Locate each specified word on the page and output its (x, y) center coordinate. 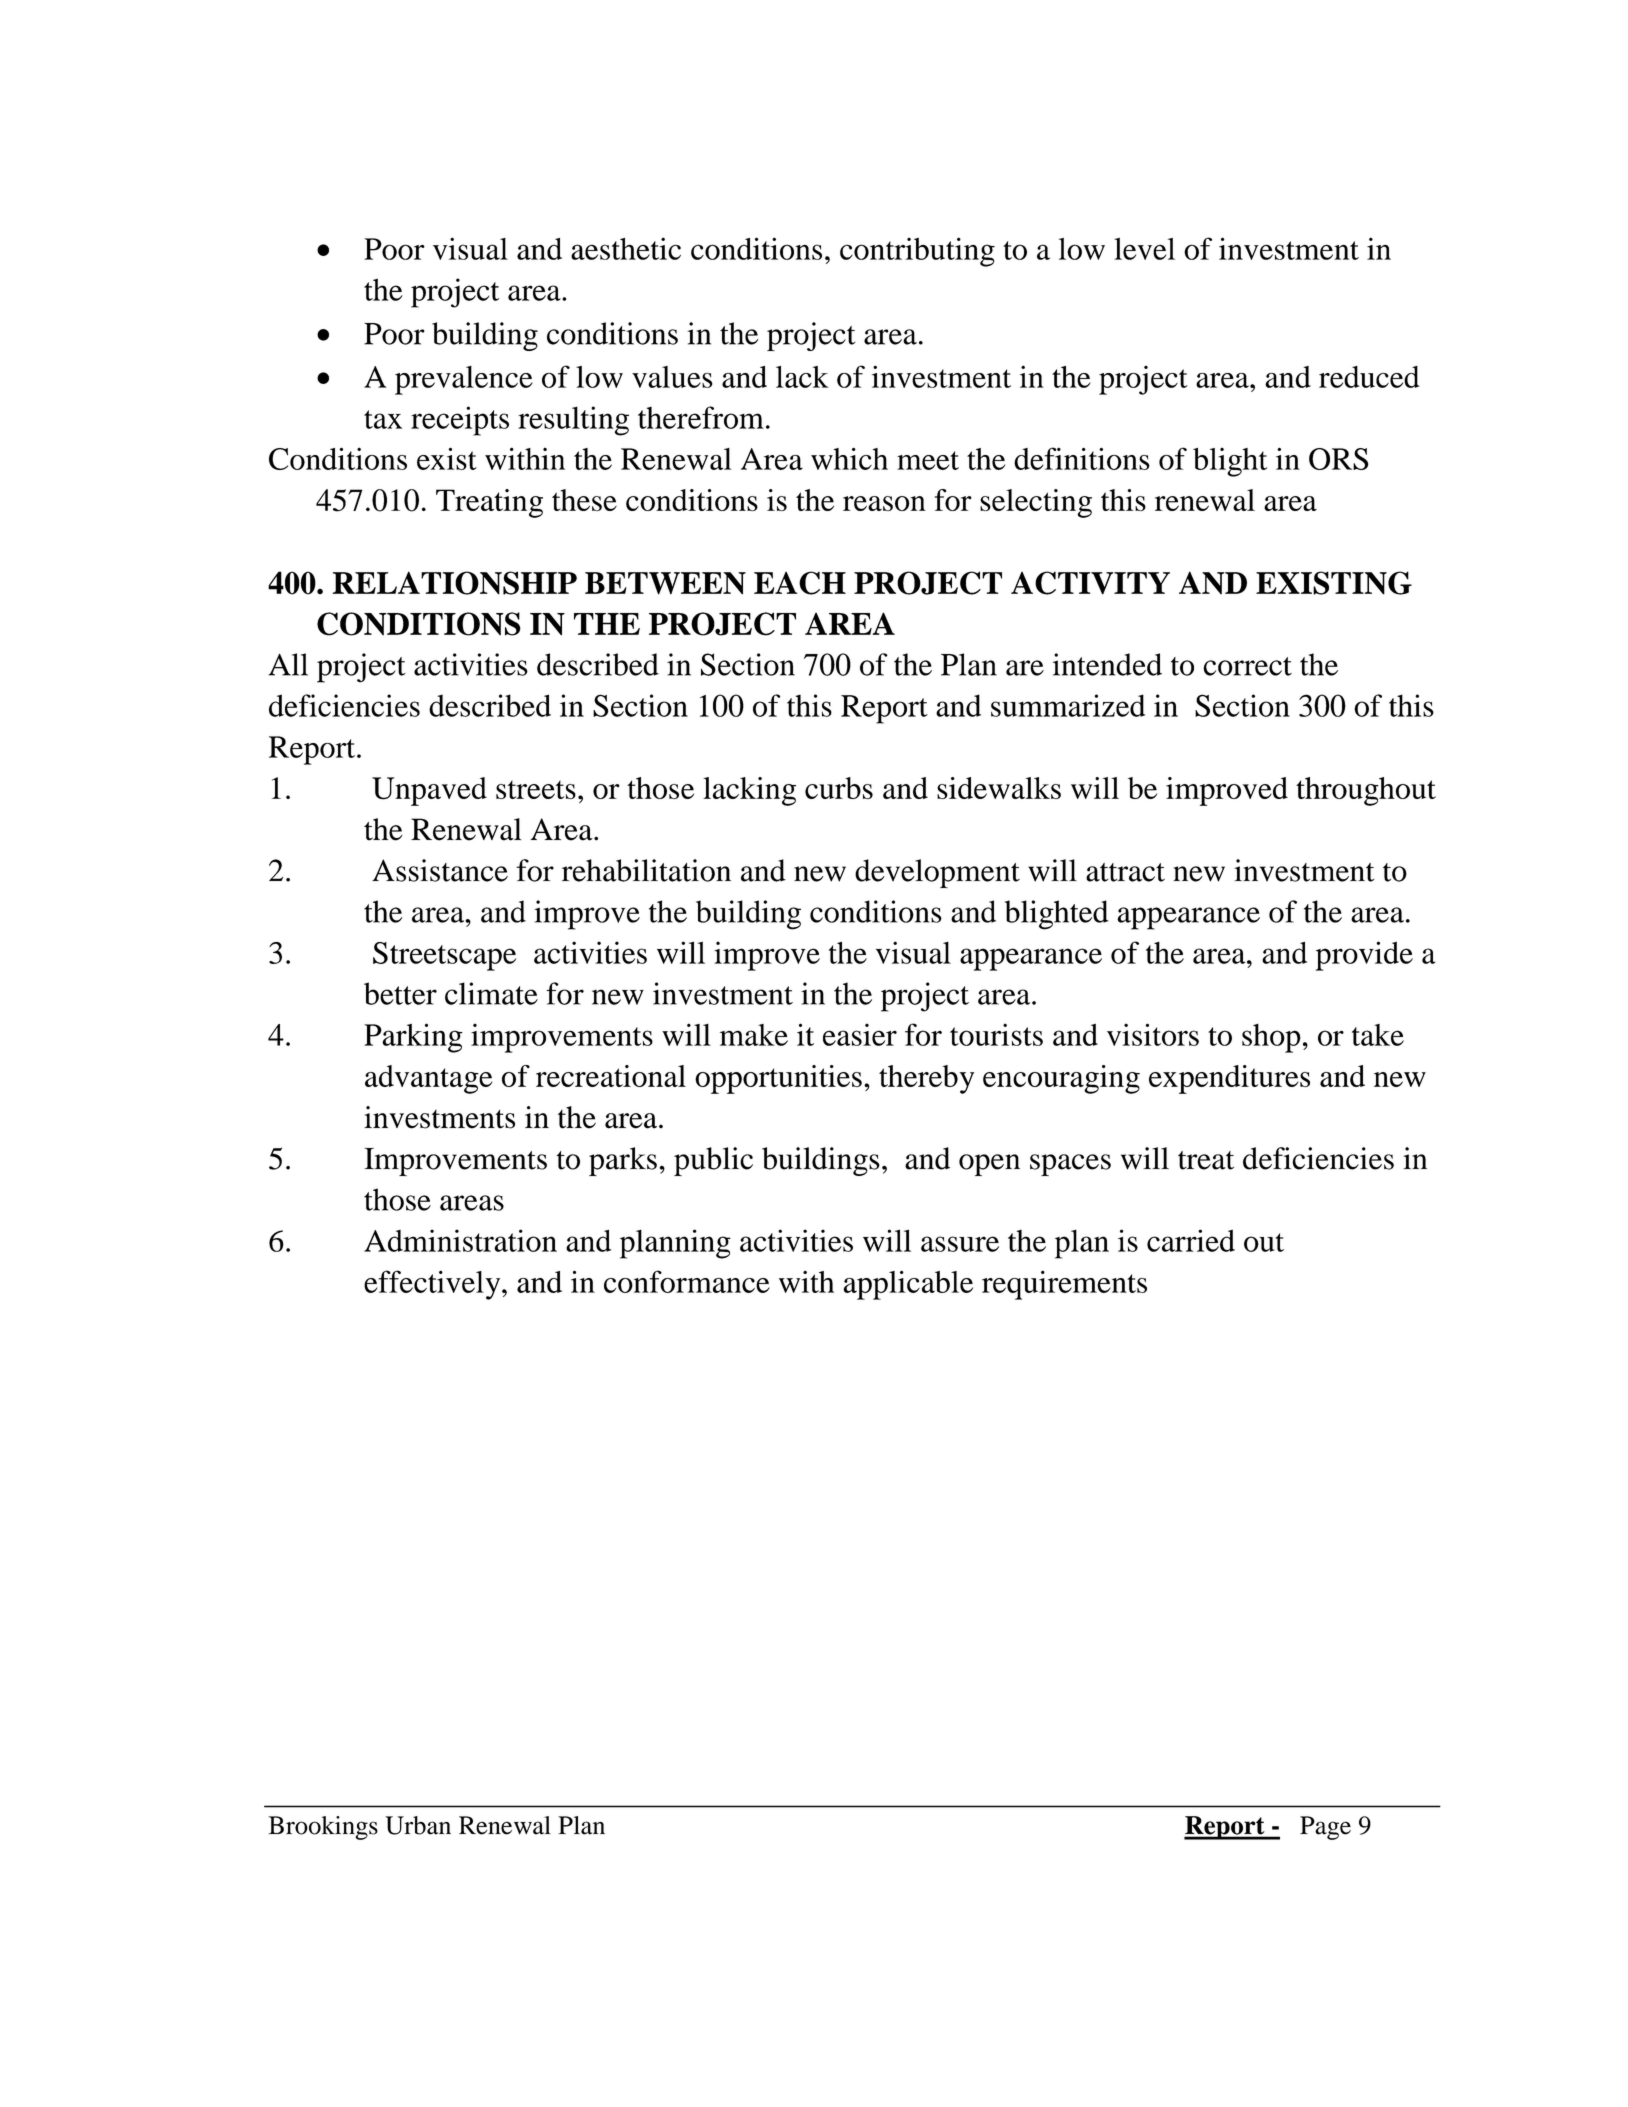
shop (1271, 1038)
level (1144, 249)
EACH (800, 583)
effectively (433, 1285)
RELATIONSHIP (454, 583)
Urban (418, 1825)
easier (860, 1034)
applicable (908, 1285)
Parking (413, 1038)
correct (1247, 666)
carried (1191, 1240)
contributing (917, 252)
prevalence (464, 380)
